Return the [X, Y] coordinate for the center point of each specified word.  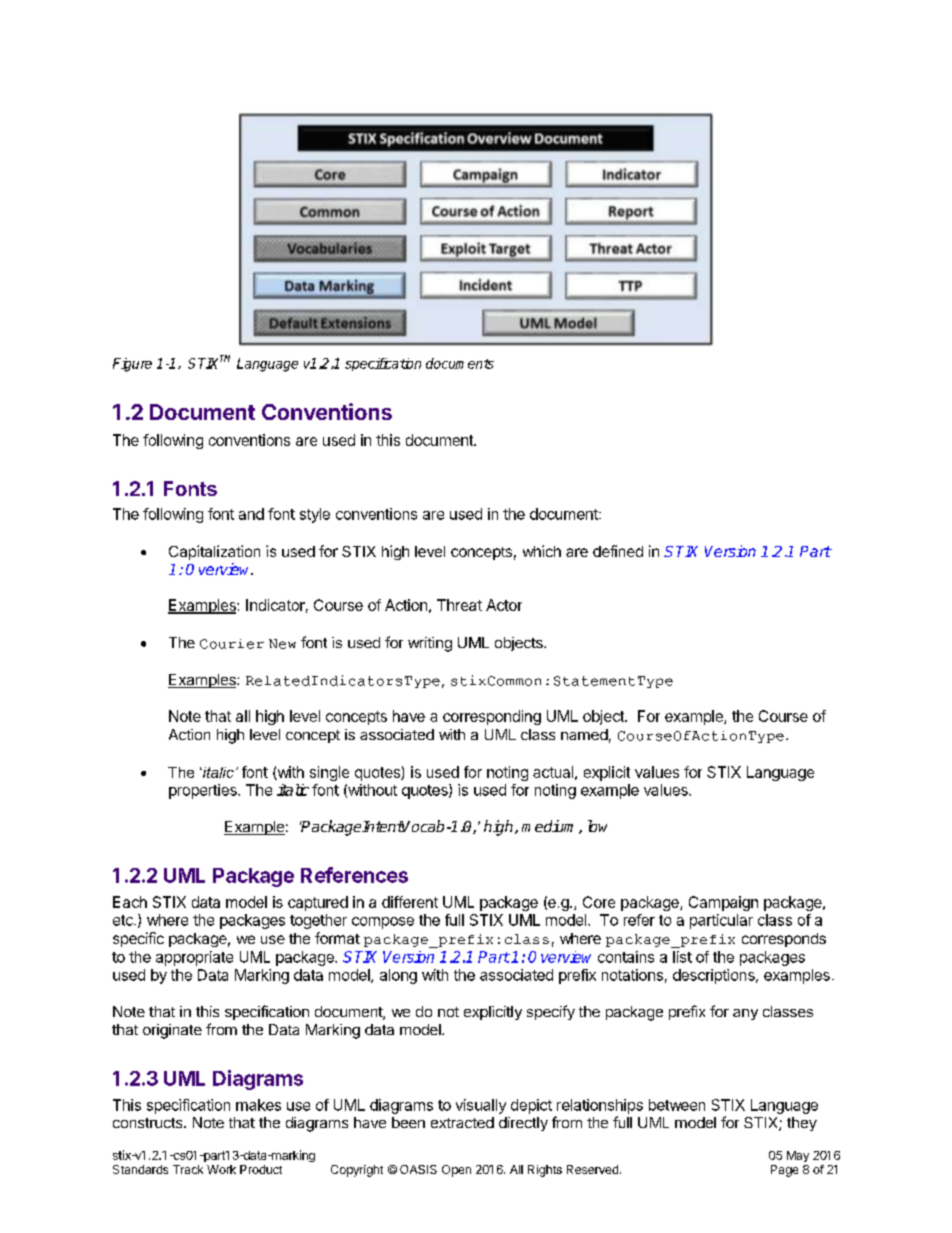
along [398, 976]
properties [204, 791]
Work [221, 1169]
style [315, 515]
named [584, 734]
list [682, 957]
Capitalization [214, 552]
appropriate [194, 958]
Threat [459, 605]
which [542, 551]
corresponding [492, 717]
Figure [132, 365]
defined [618, 551]
